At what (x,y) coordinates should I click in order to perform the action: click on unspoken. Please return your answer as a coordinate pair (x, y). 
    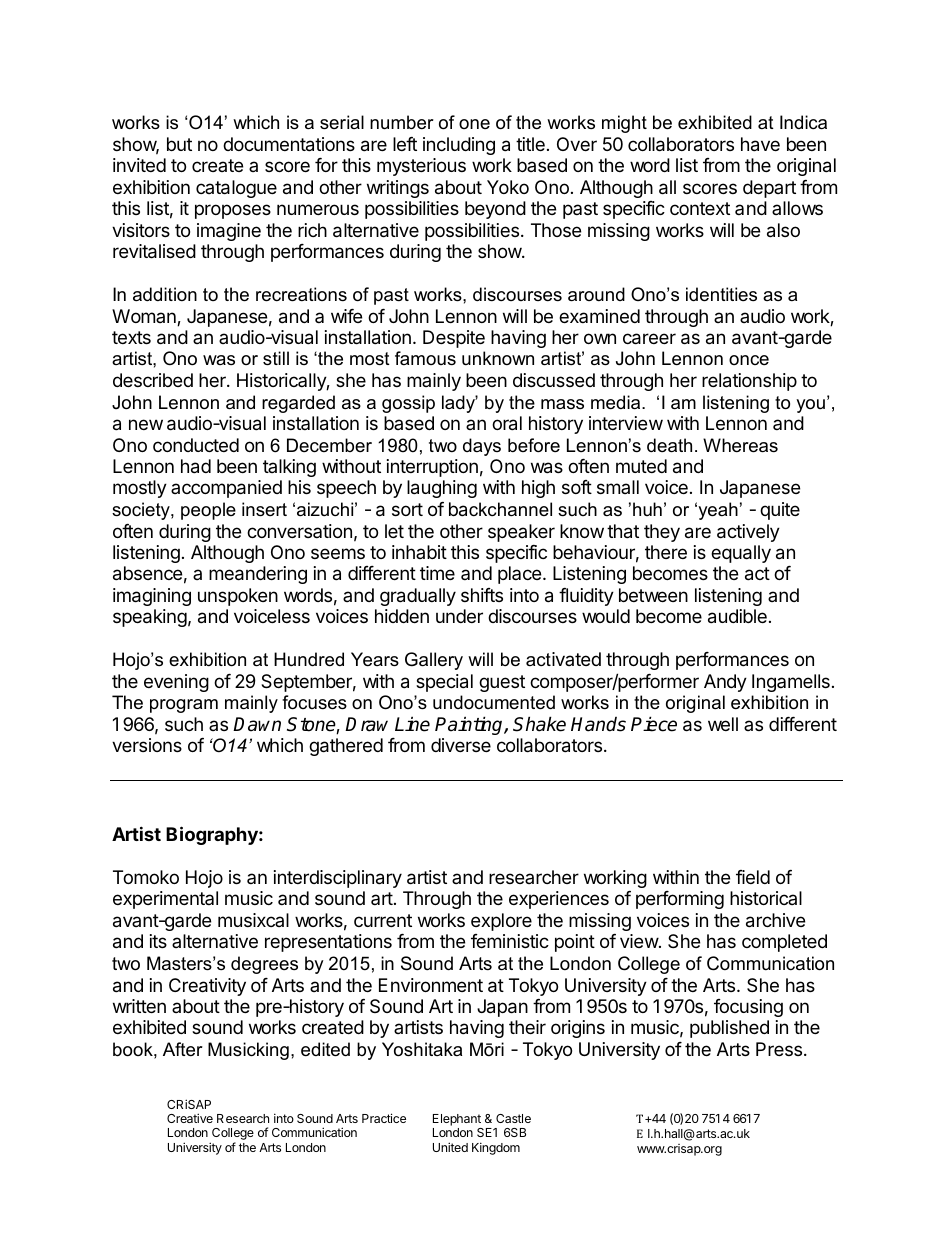
    Looking at the image, I should click on (238, 597).
